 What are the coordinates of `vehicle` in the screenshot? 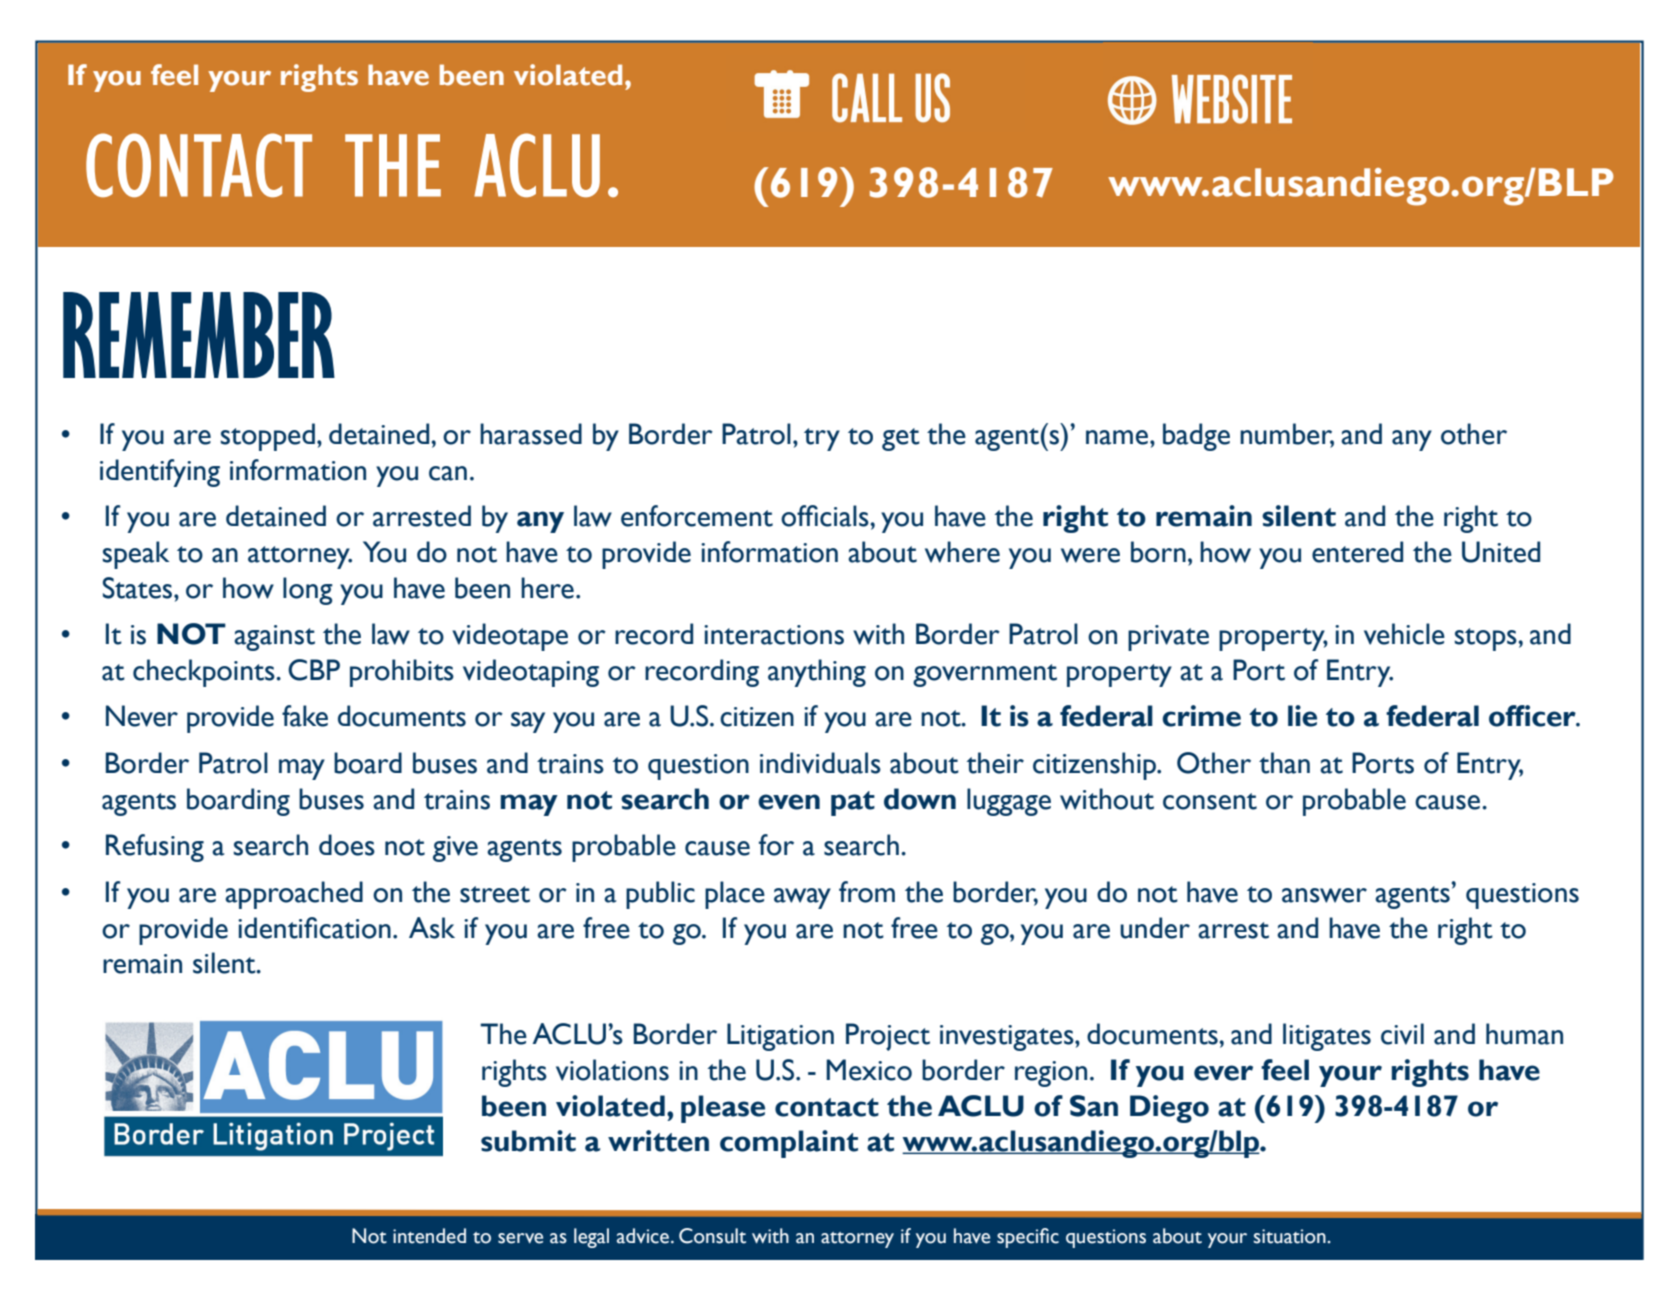 It's located at (1404, 634).
